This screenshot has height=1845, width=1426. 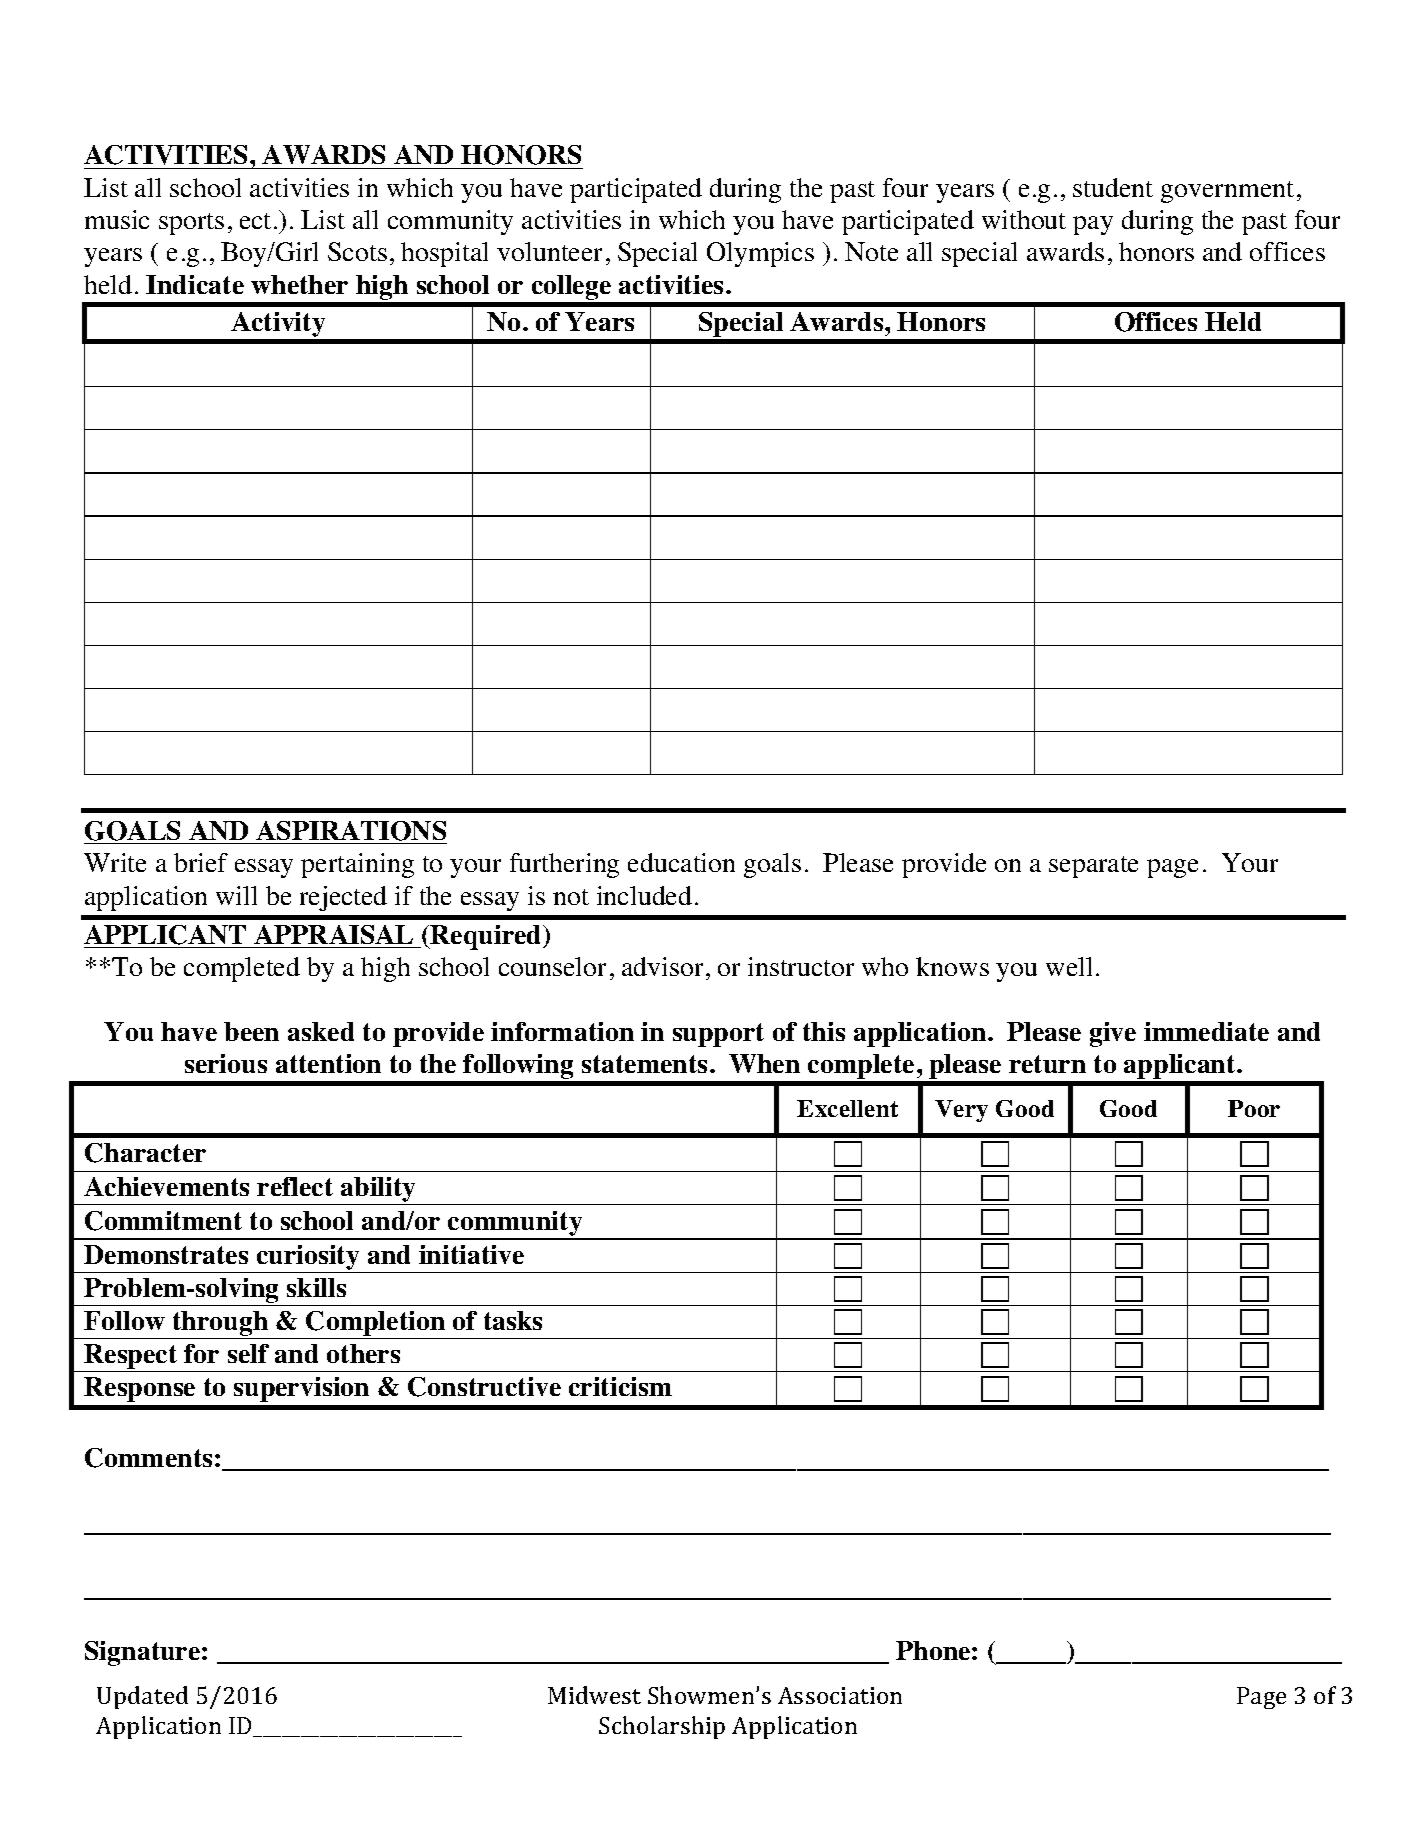 What do you see at coordinates (295, 1186) in the screenshot?
I see `reflect` at bounding box center [295, 1186].
